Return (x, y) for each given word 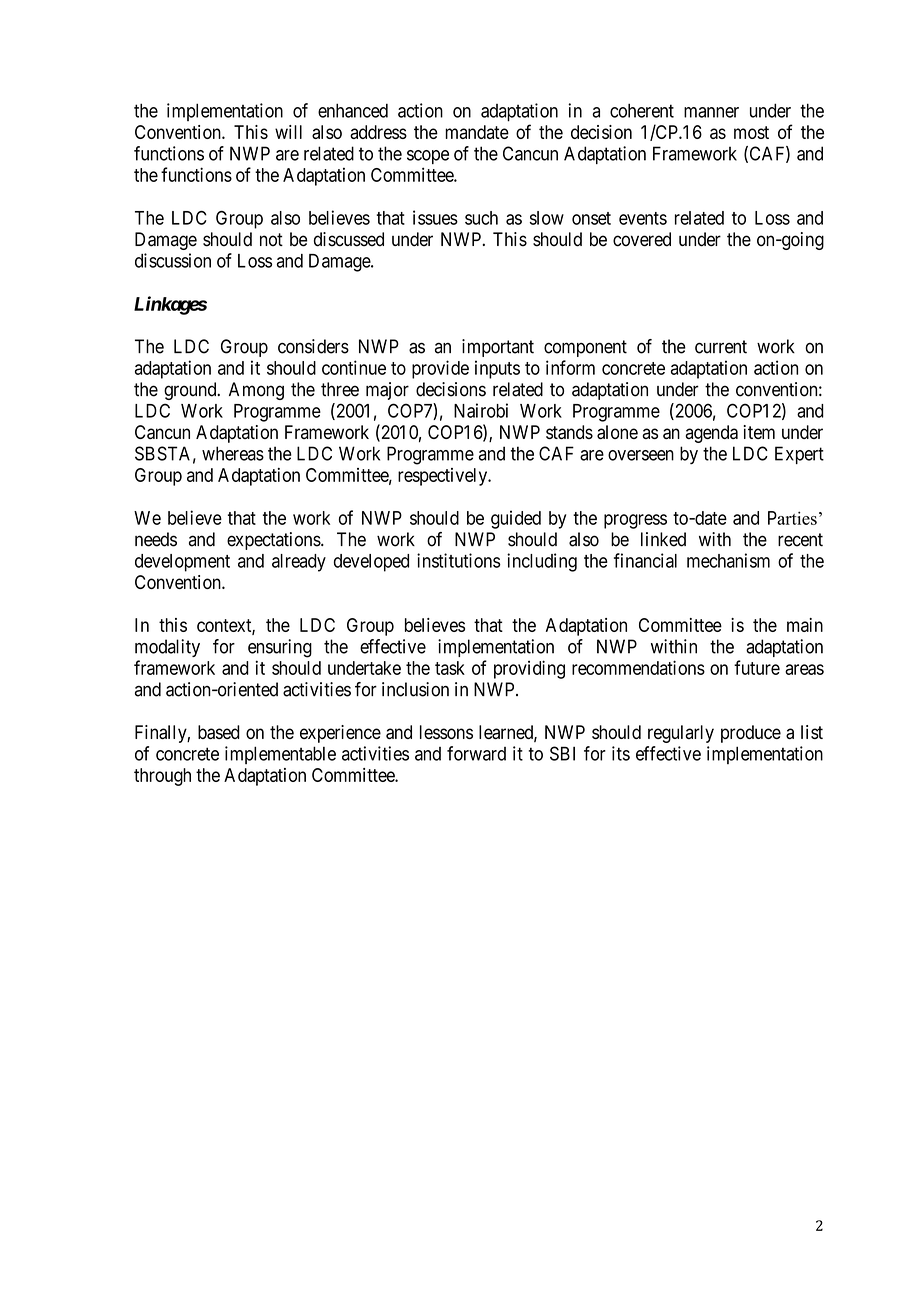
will (288, 132)
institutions (459, 560)
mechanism (728, 560)
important (498, 348)
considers (313, 346)
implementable (280, 755)
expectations (274, 541)
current (721, 347)
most (751, 132)
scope (428, 157)
